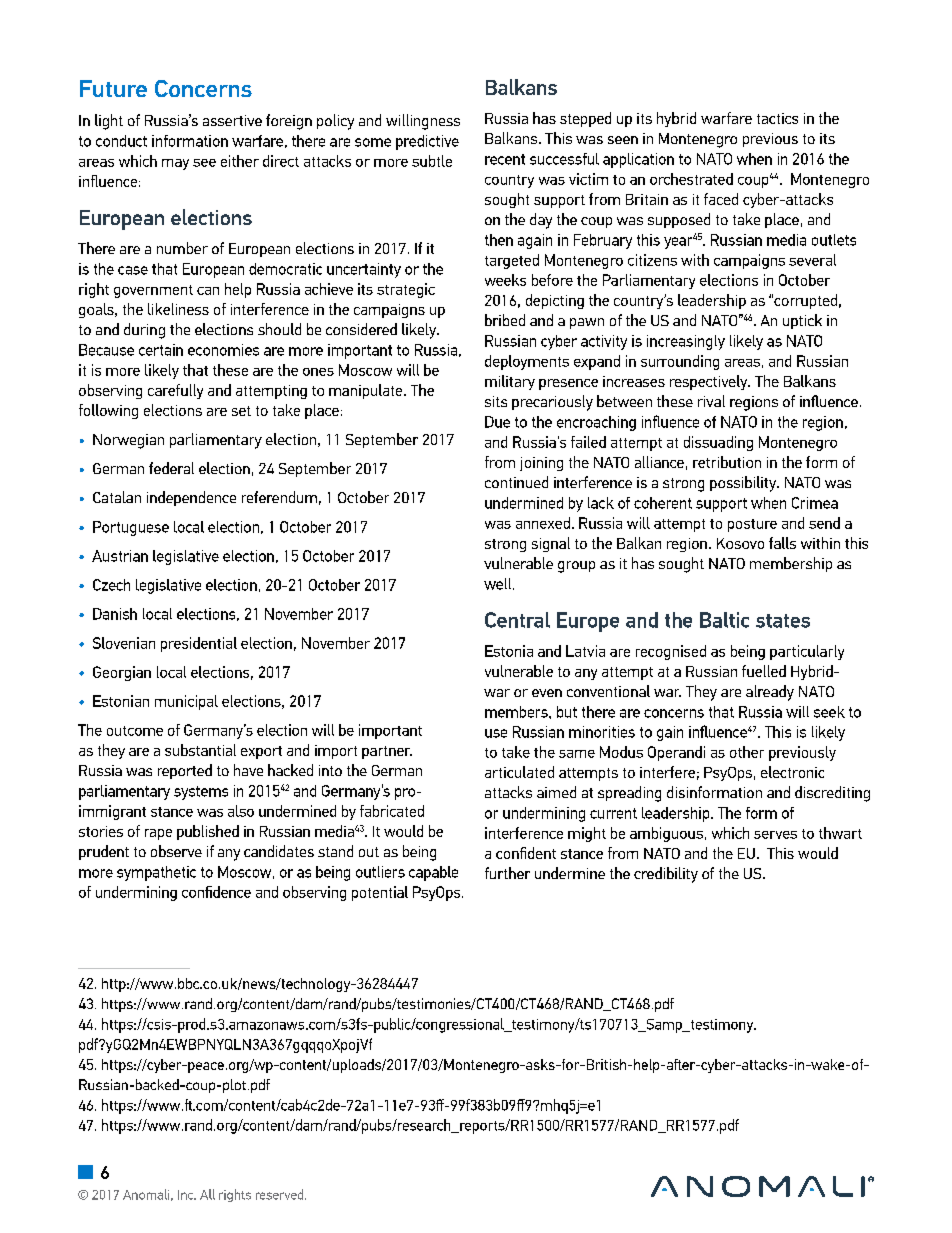 This screenshot has height=1233, width=952. I want to click on published, so click(208, 832).
